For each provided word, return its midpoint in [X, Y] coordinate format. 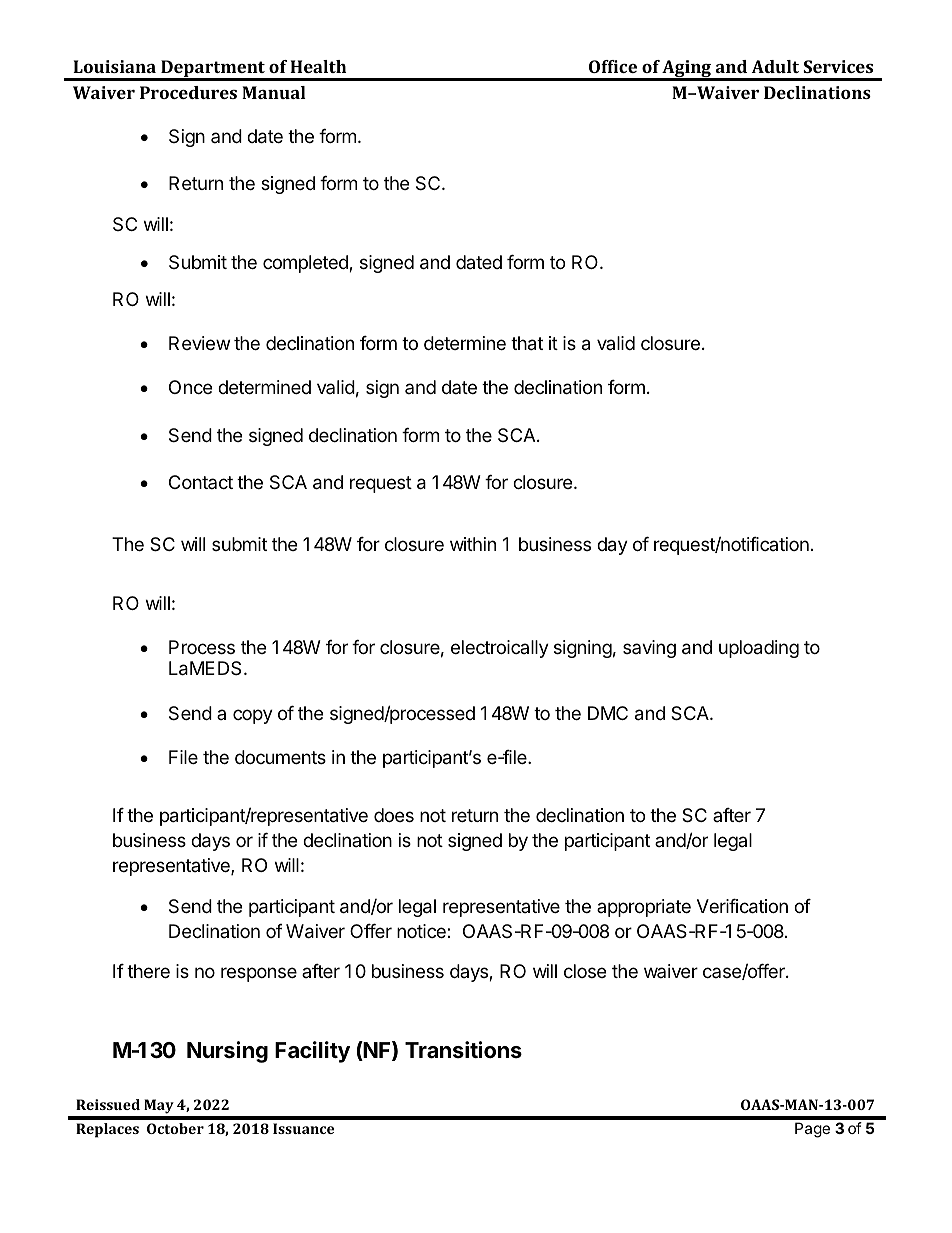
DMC [608, 713]
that [527, 343]
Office [613, 66]
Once [190, 387]
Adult [775, 66]
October [175, 1128]
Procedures [188, 92]
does [394, 815]
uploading [759, 649]
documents [280, 757]
